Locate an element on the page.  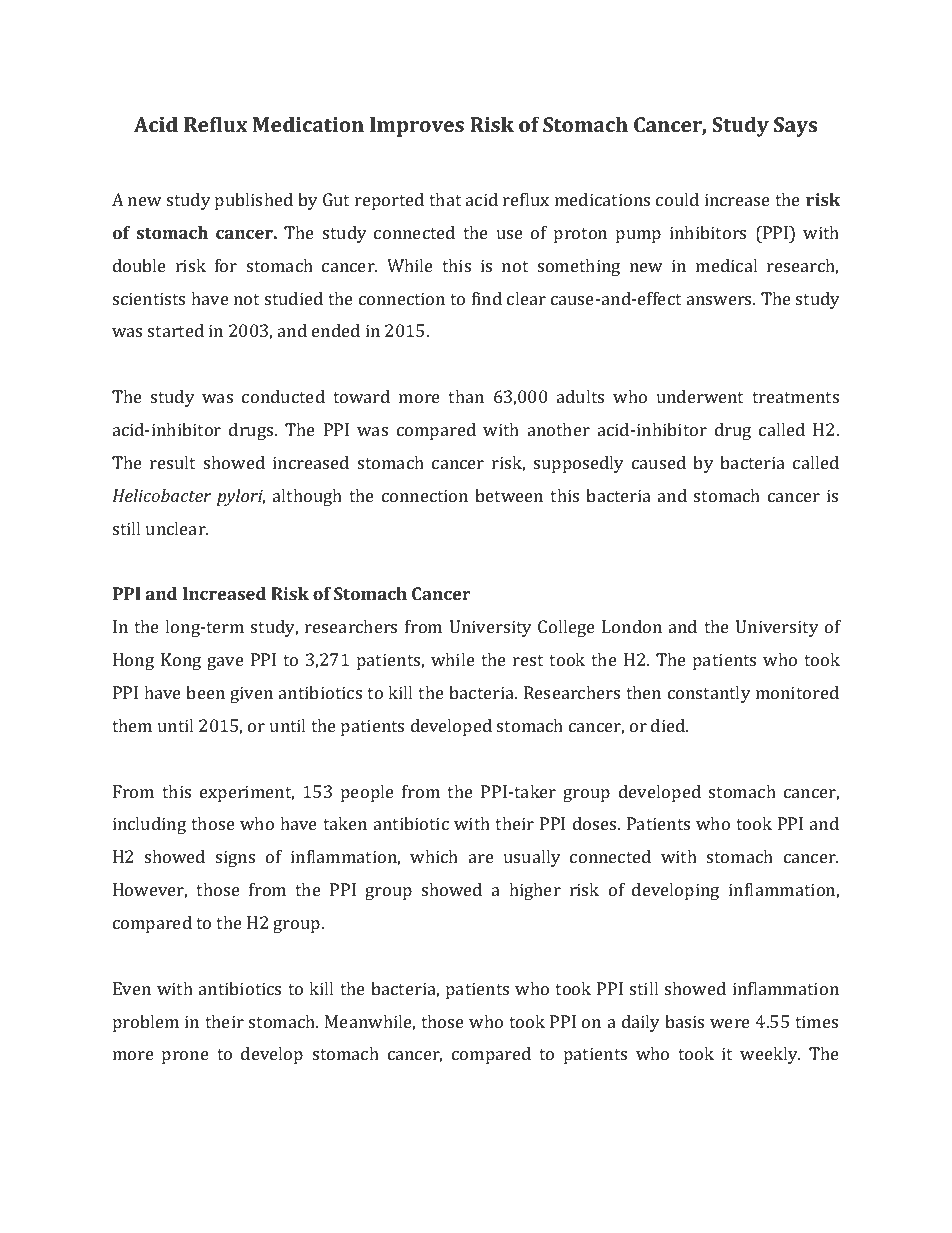
published is located at coordinates (254, 201).
